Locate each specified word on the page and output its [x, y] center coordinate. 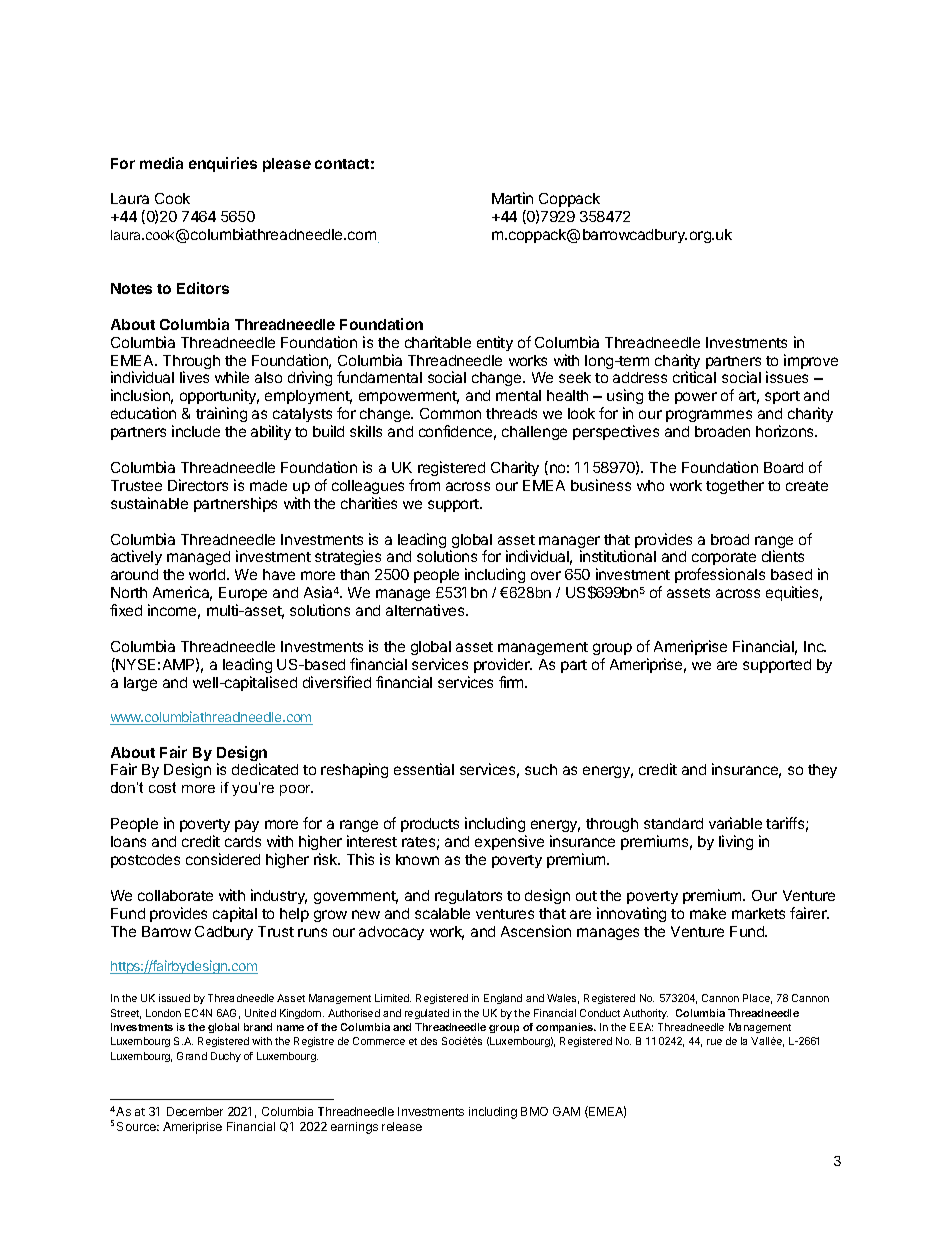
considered [223, 859]
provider [503, 665]
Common [450, 413]
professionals [720, 575]
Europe [243, 594]
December [195, 1111]
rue [714, 1042]
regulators [468, 897]
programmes [709, 416]
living [736, 842]
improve [811, 361]
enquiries [223, 164]
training [221, 414]
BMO [534, 1111]
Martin [512, 198]
